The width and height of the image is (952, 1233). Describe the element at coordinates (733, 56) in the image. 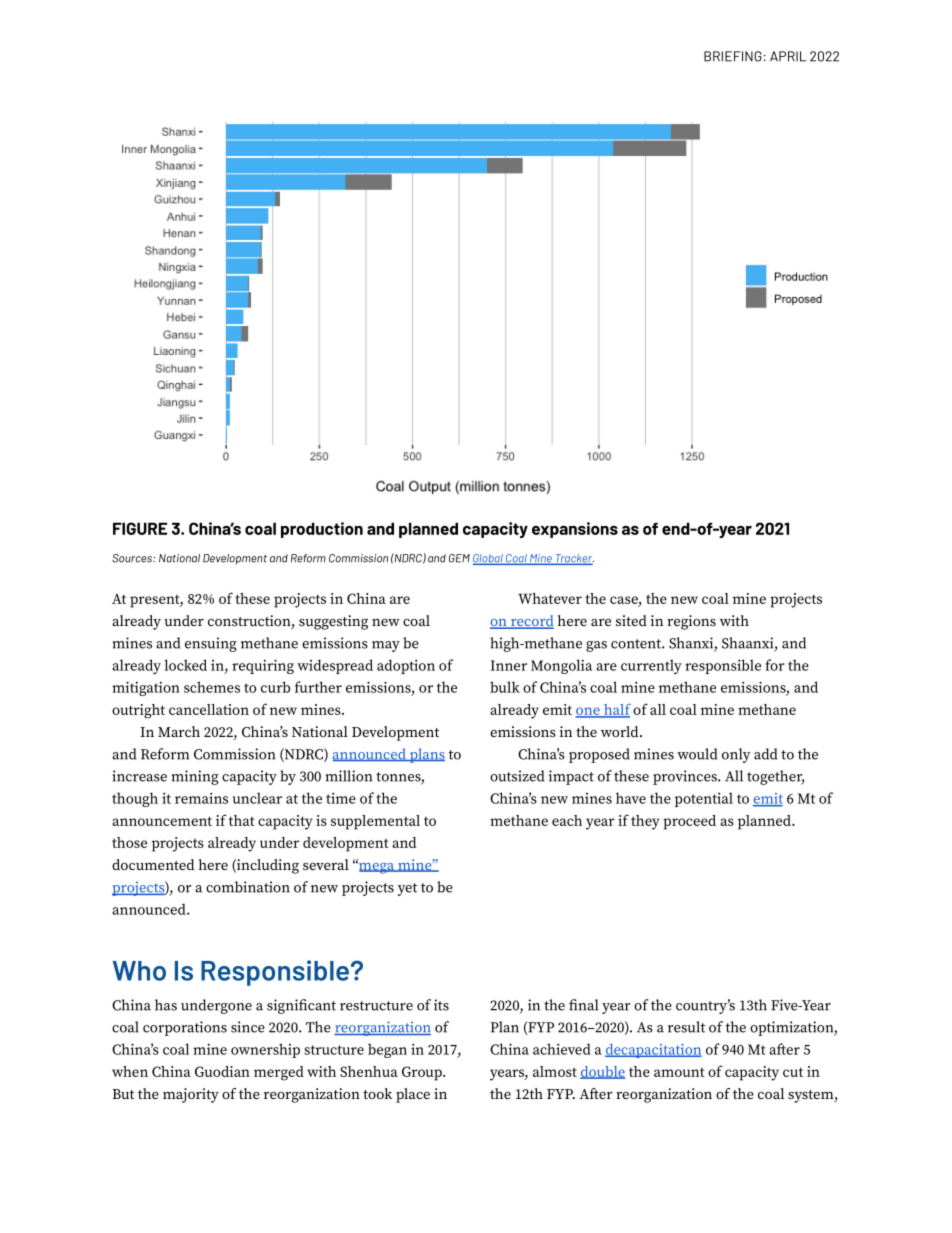

I see `BRIEFING` at that location.
